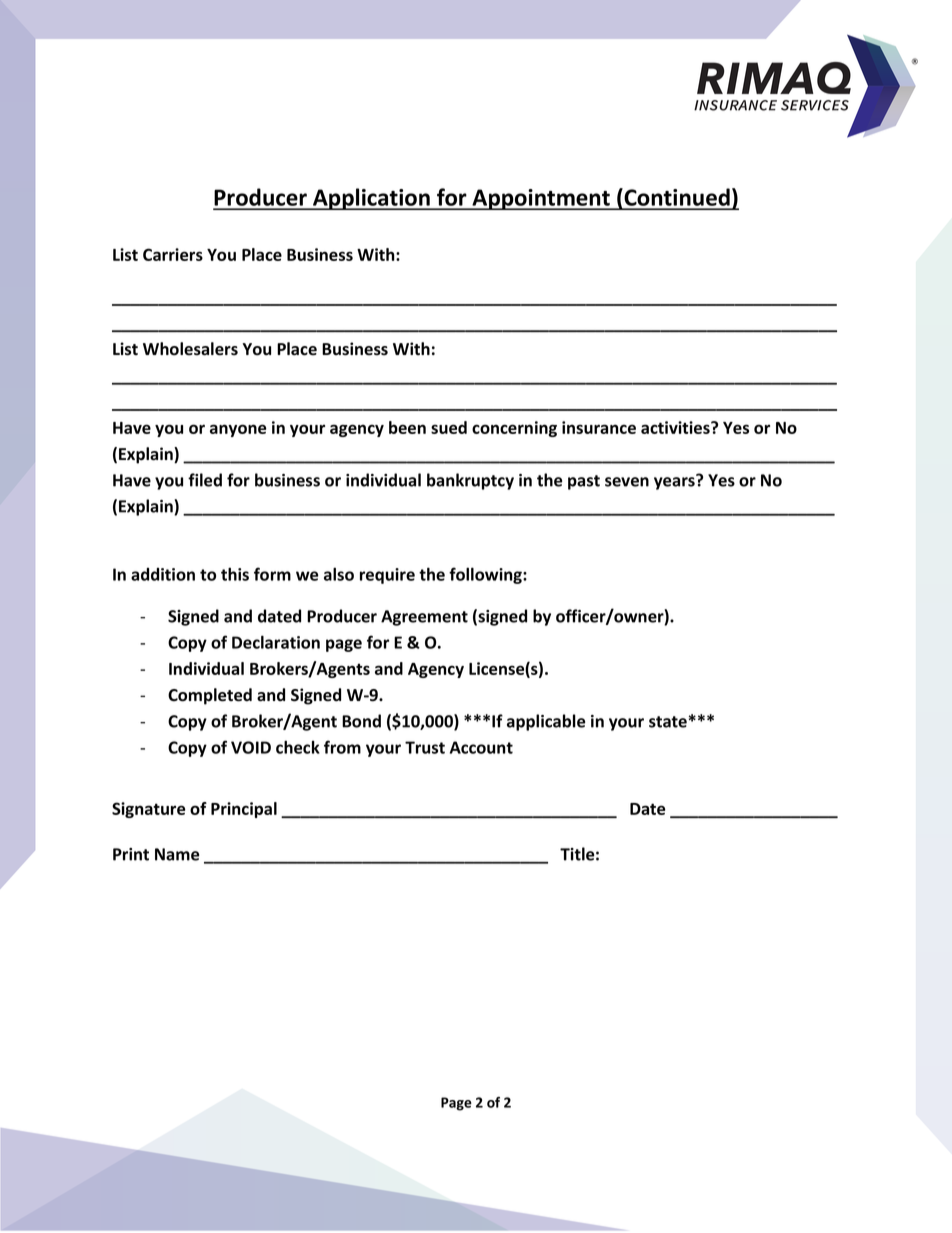  What do you see at coordinates (425, 747) in the screenshot?
I see `Trust` at bounding box center [425, 747].
